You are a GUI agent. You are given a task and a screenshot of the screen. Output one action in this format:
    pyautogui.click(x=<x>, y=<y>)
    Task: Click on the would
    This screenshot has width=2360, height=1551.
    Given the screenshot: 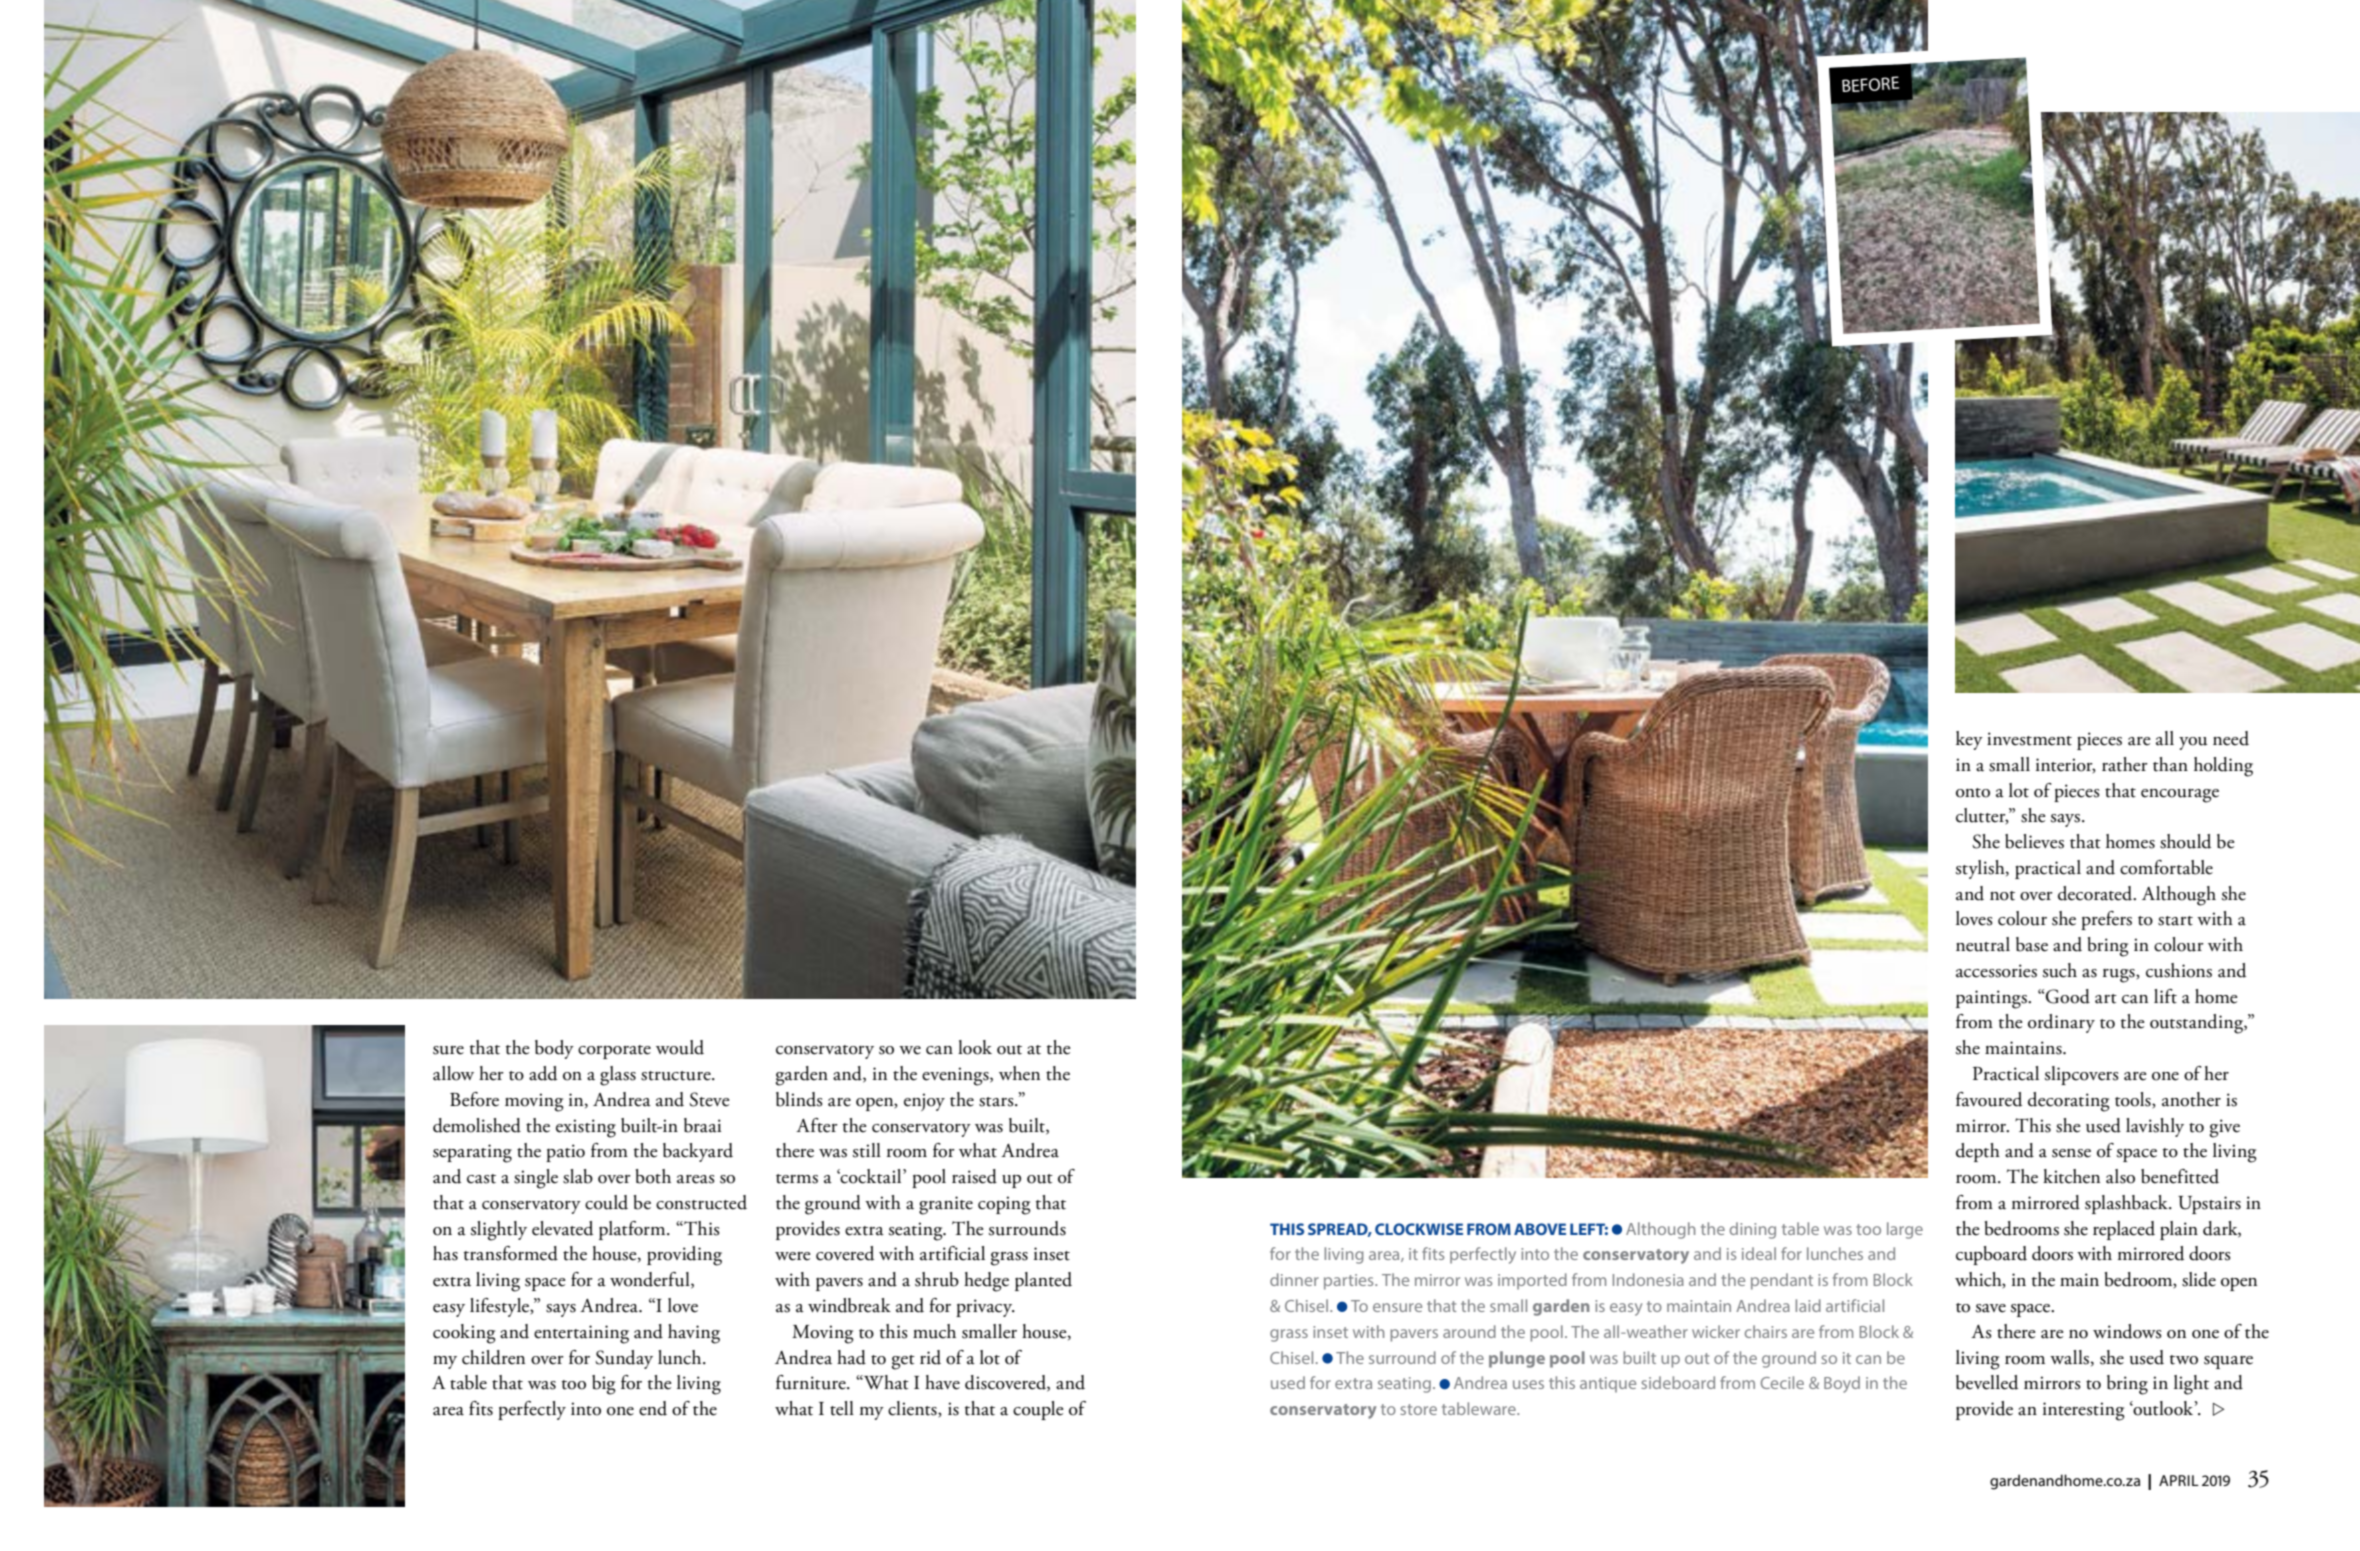 What is the action you would take?
    pyautogui.click(x=680, y=1047)
